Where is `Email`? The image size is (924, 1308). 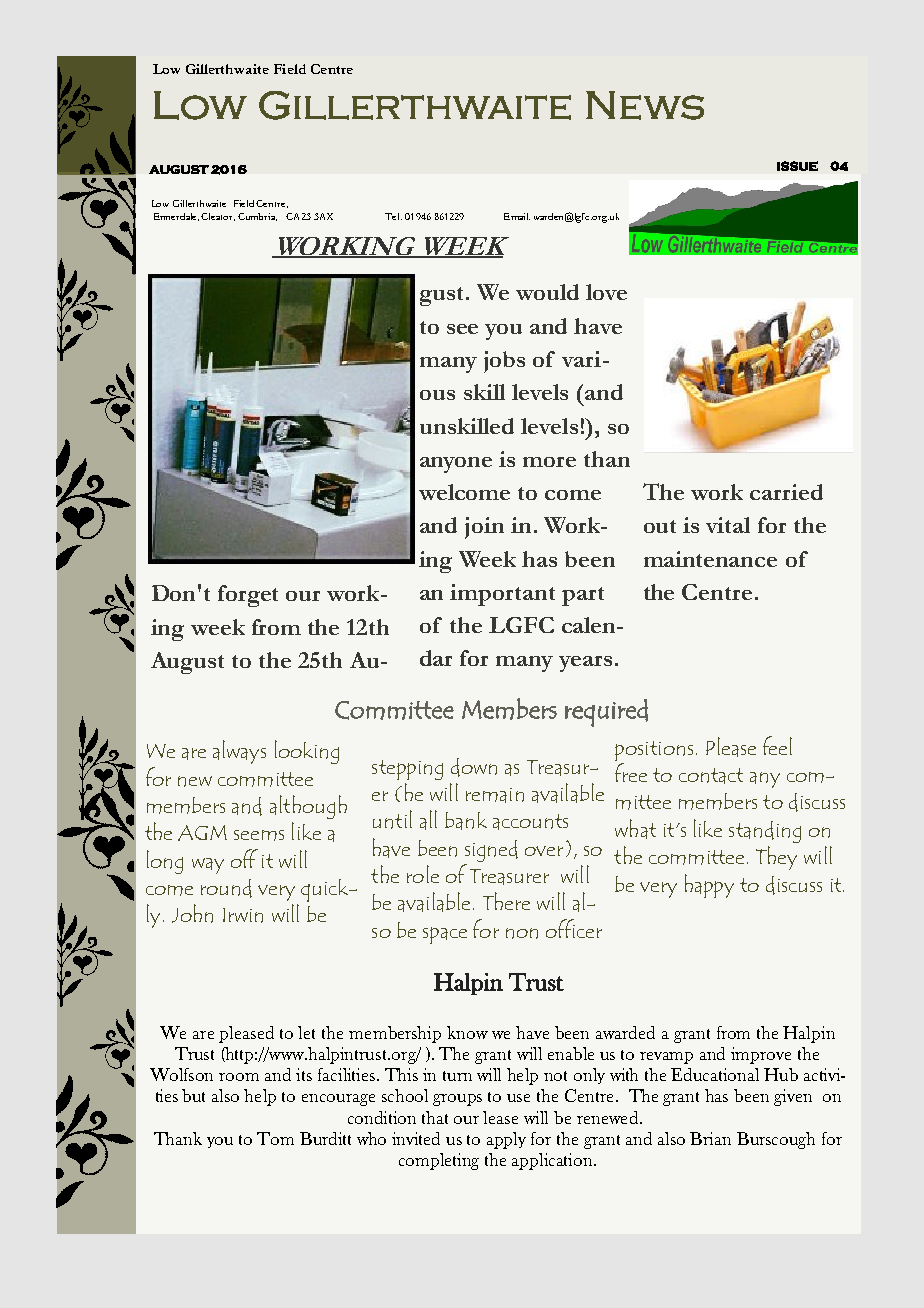 Email is located at coordinates (517, 216).
